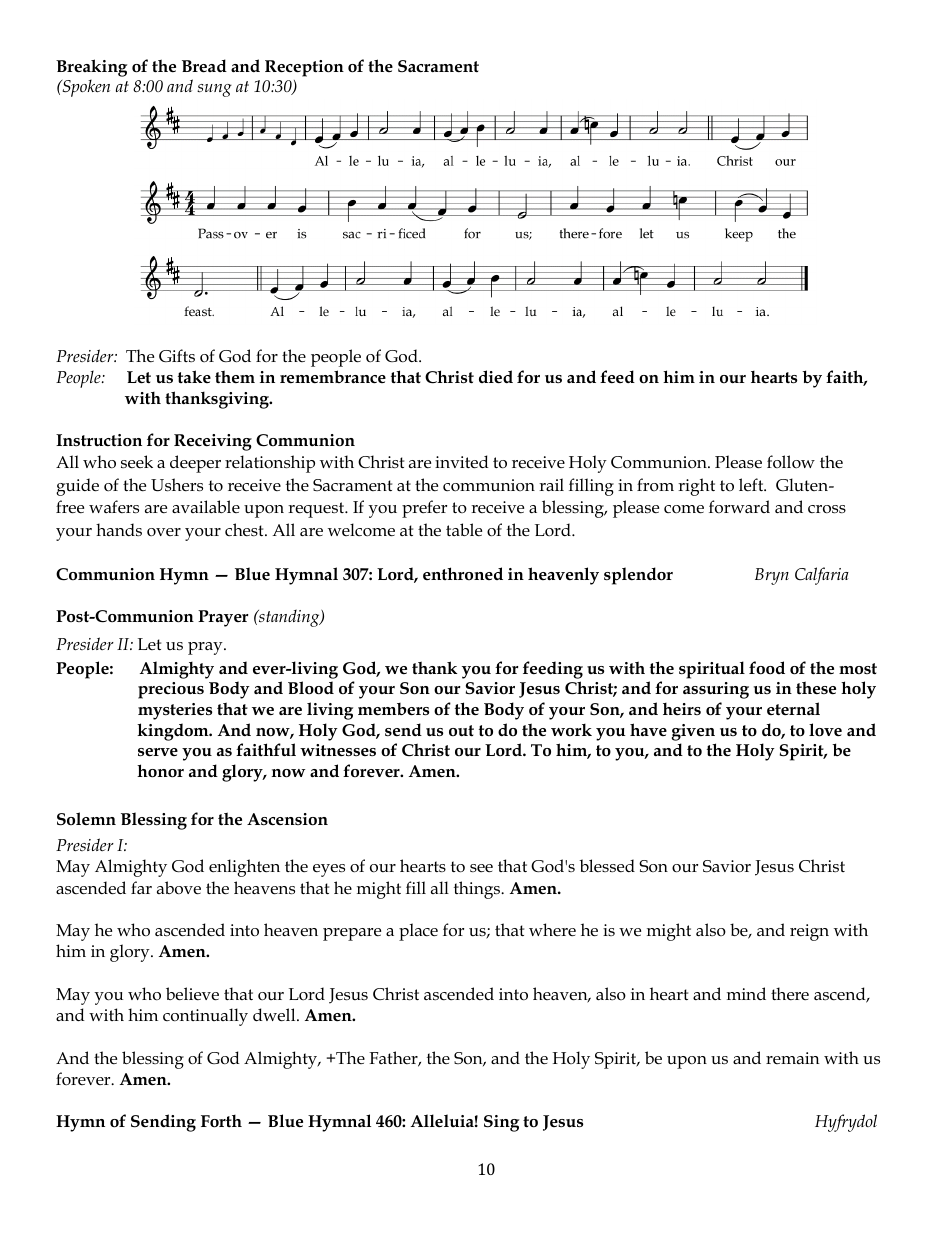 This screenshot has width=952, height=1233. Describe the element at coordinates (214, 90) in the screenshot. I see `sung` at that location.
